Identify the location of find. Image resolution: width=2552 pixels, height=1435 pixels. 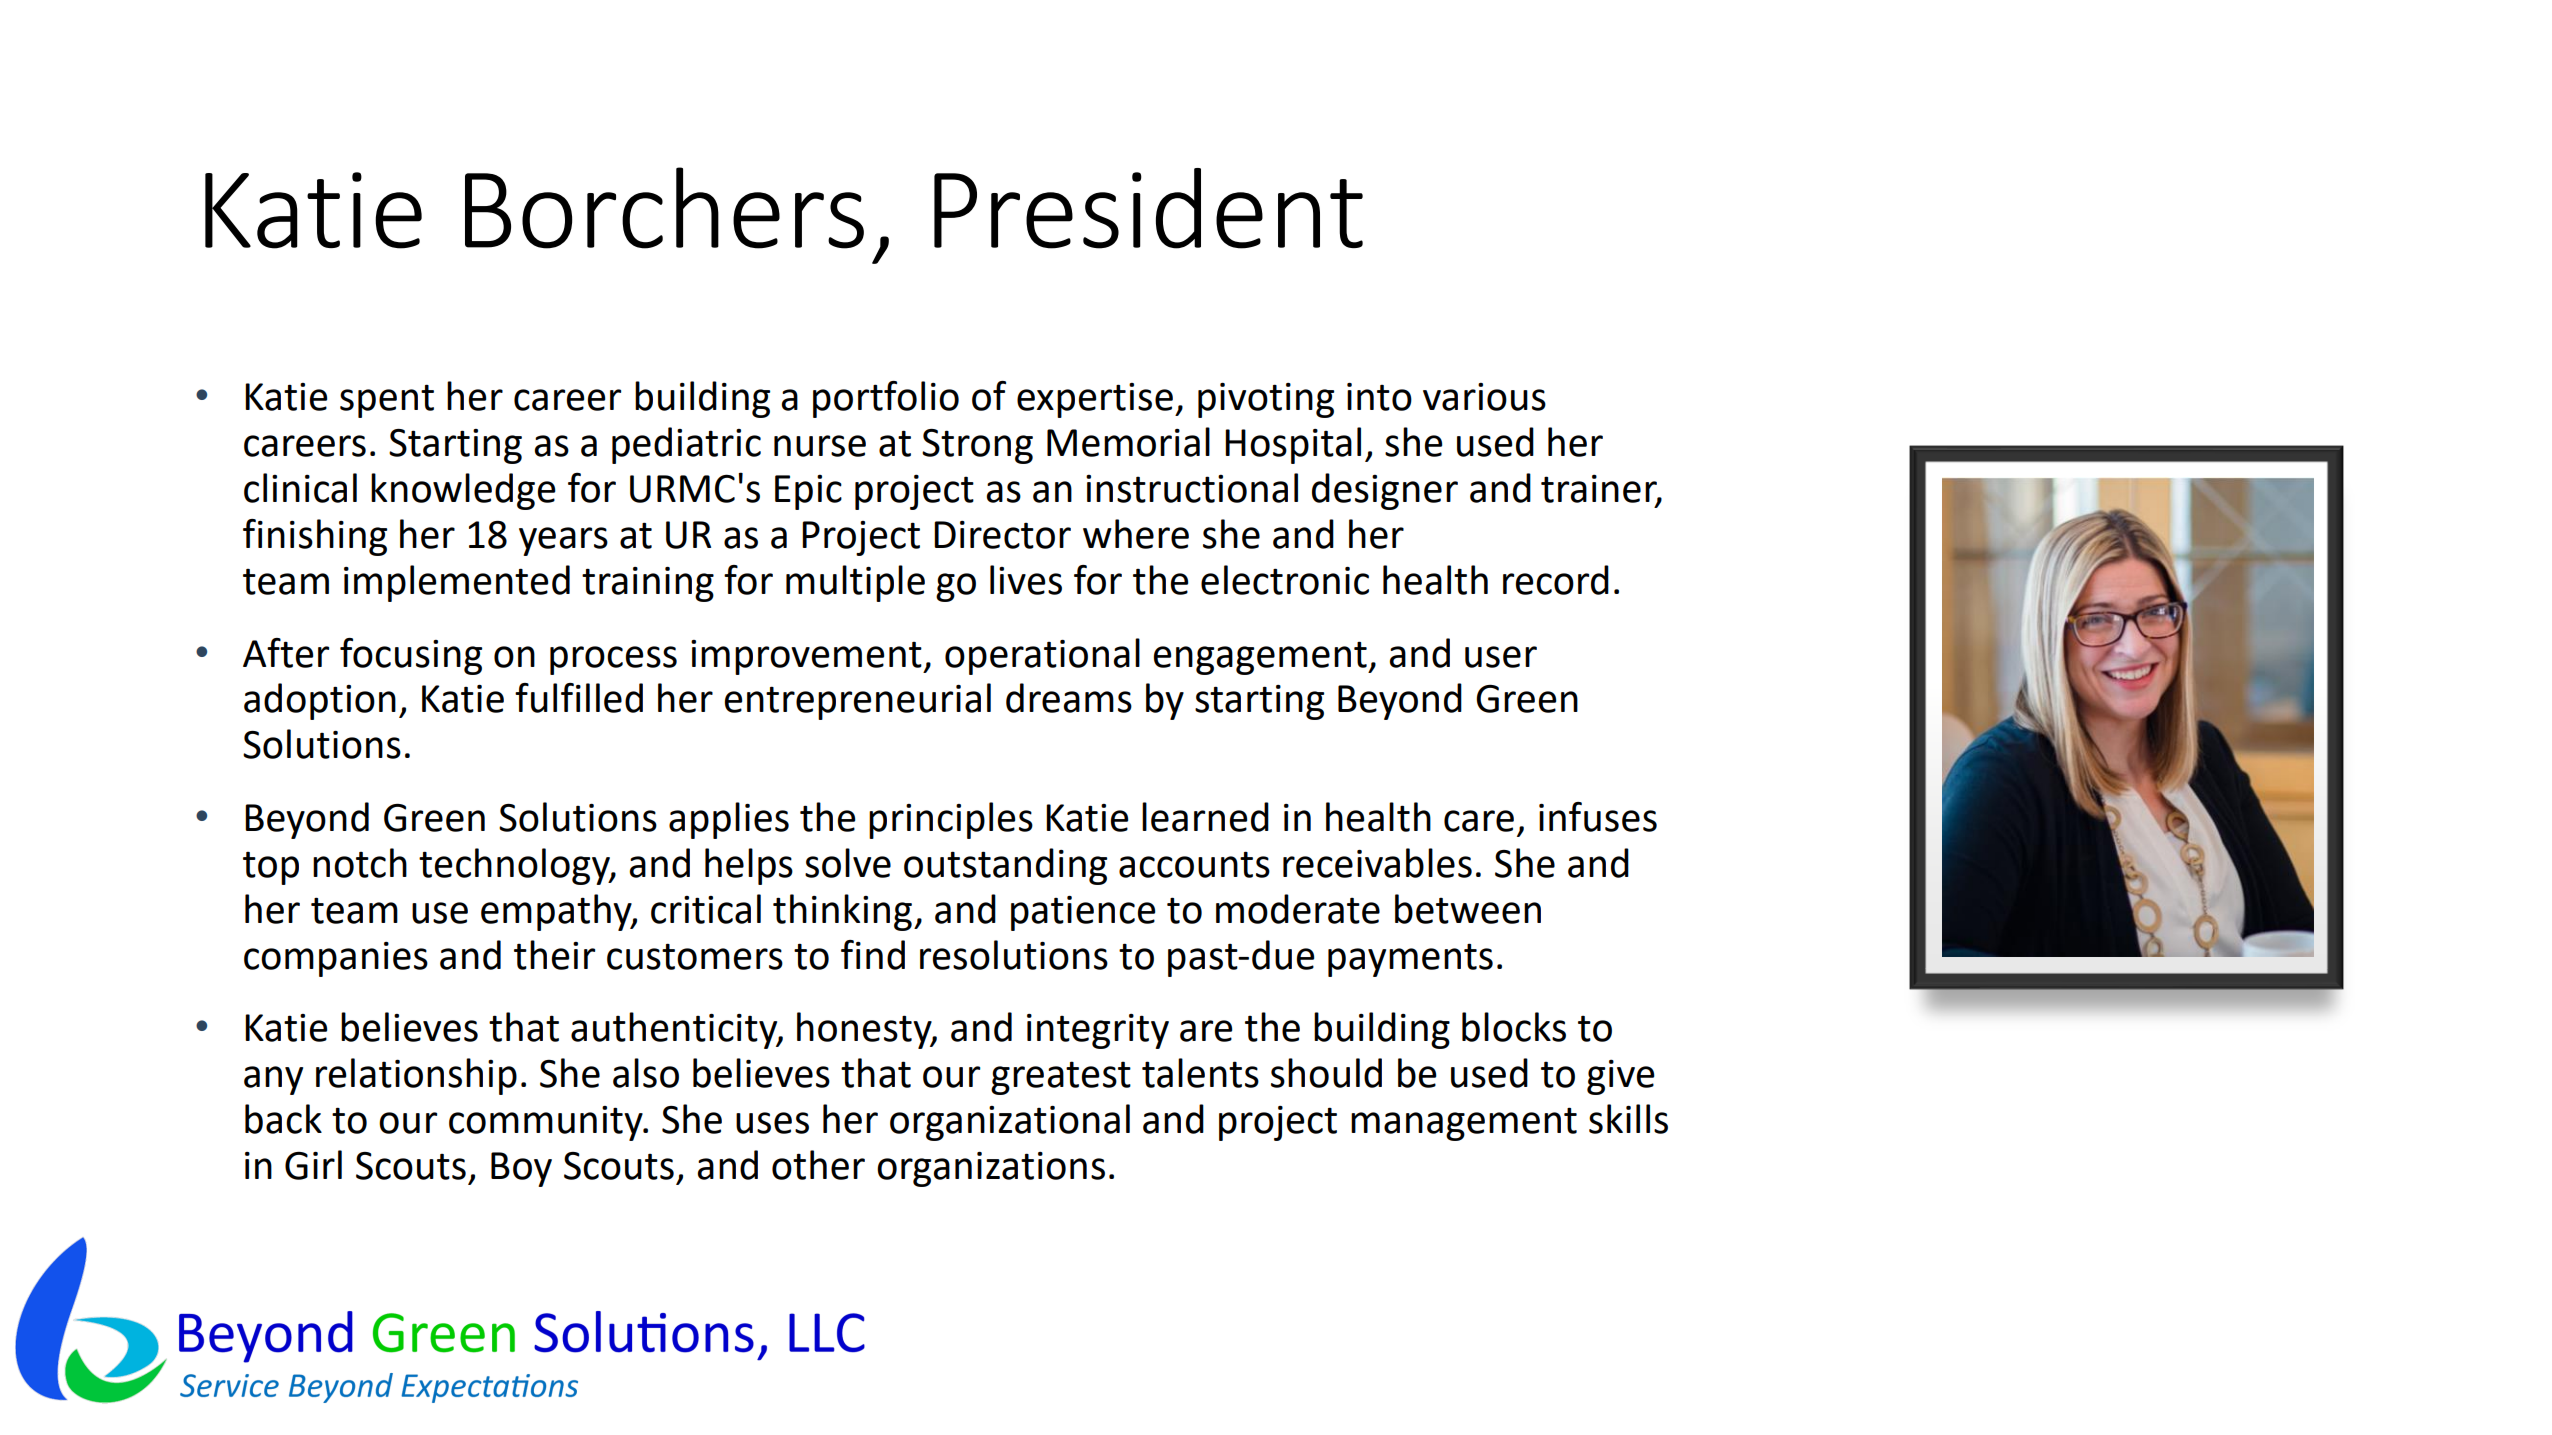
(873, 955).
